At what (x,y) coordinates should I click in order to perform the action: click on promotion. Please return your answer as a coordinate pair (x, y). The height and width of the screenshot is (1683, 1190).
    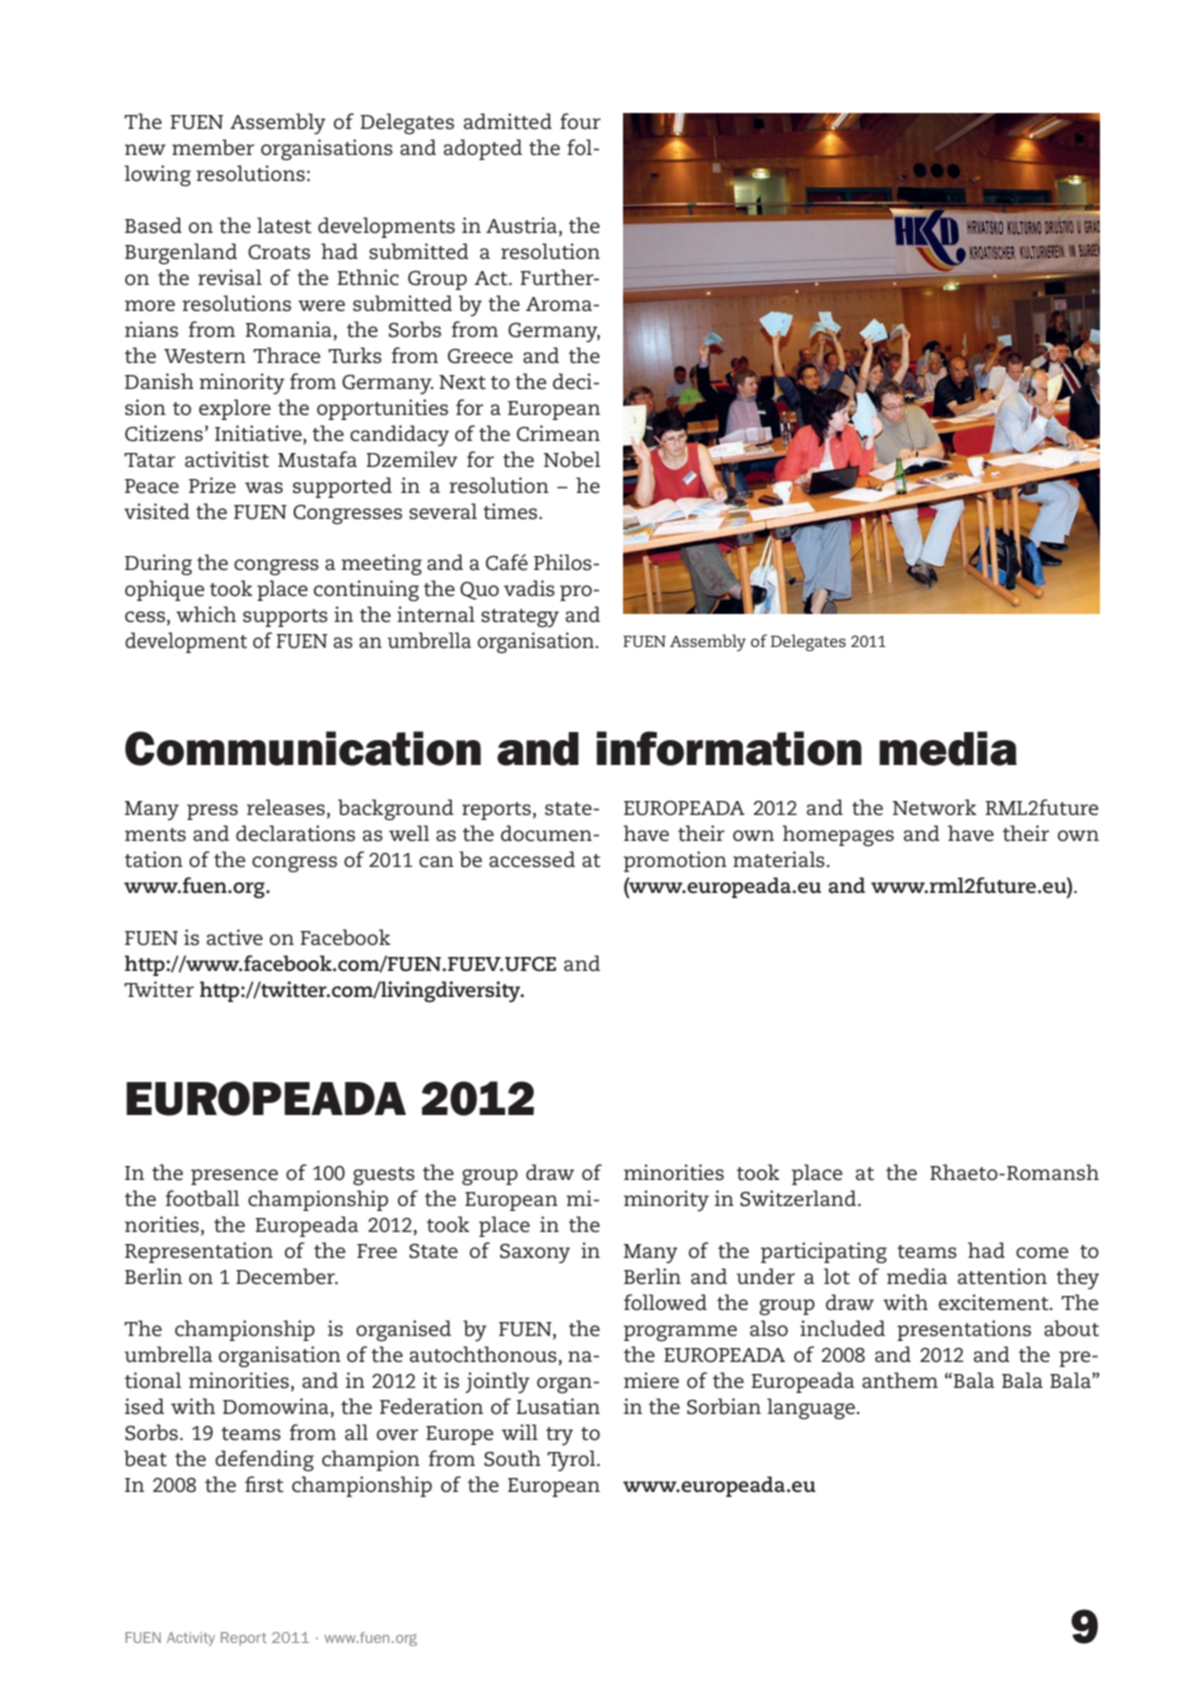
    Looking at the image, I should click on (675, 861).
